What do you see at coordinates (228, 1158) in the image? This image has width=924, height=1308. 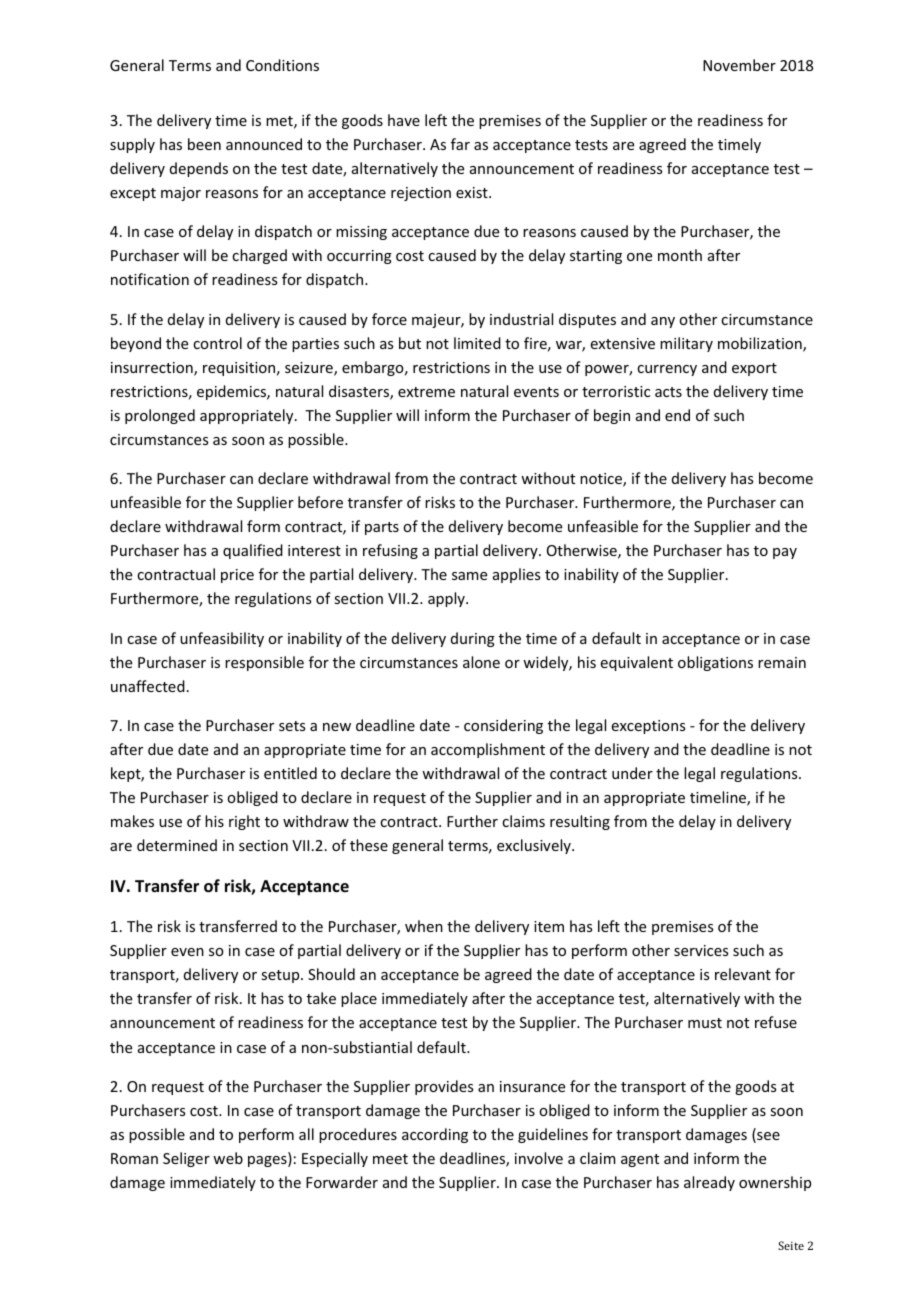 I see `web` at bounding box center [228, 1158].
